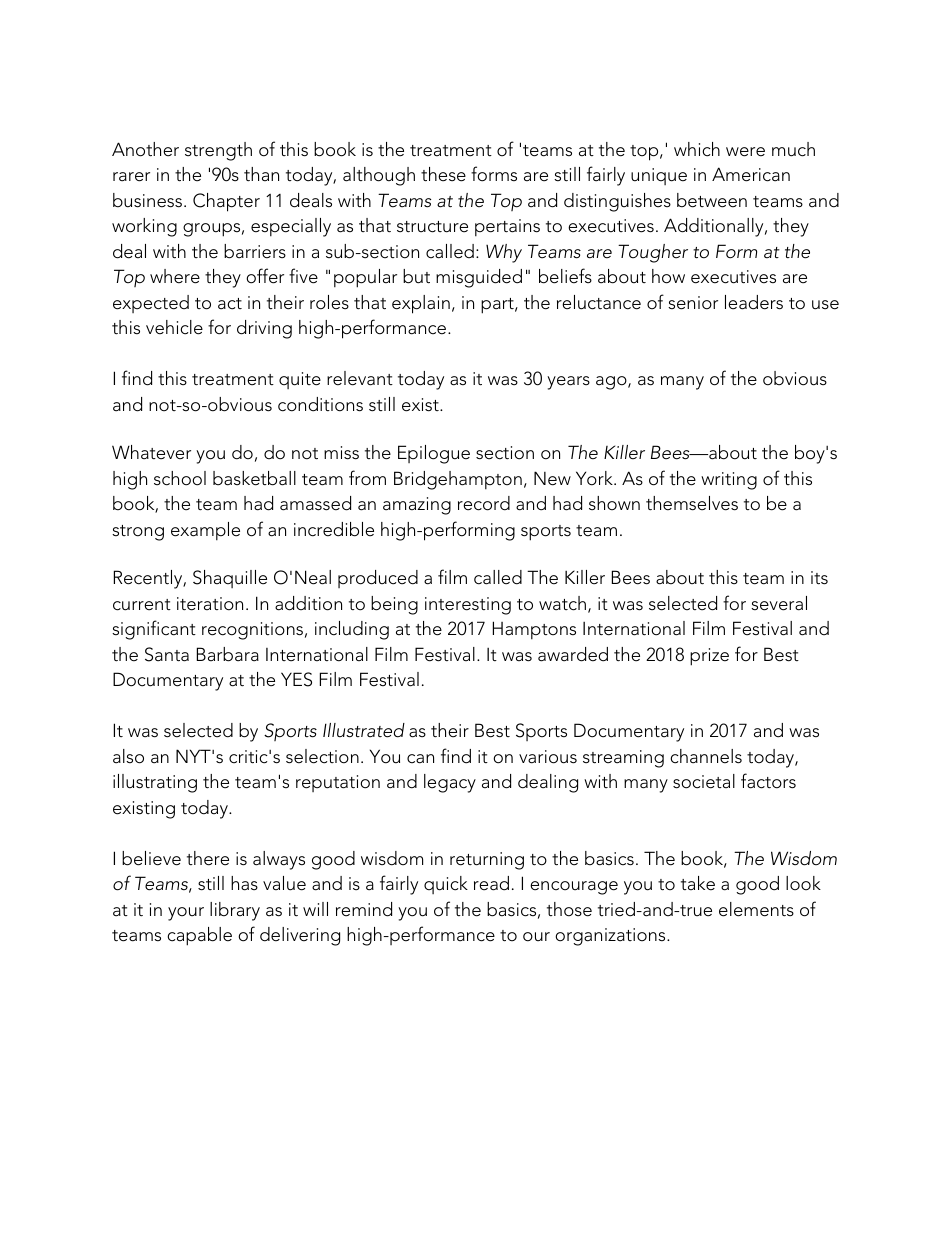  I want to click on leaders, so click(754, 302).
